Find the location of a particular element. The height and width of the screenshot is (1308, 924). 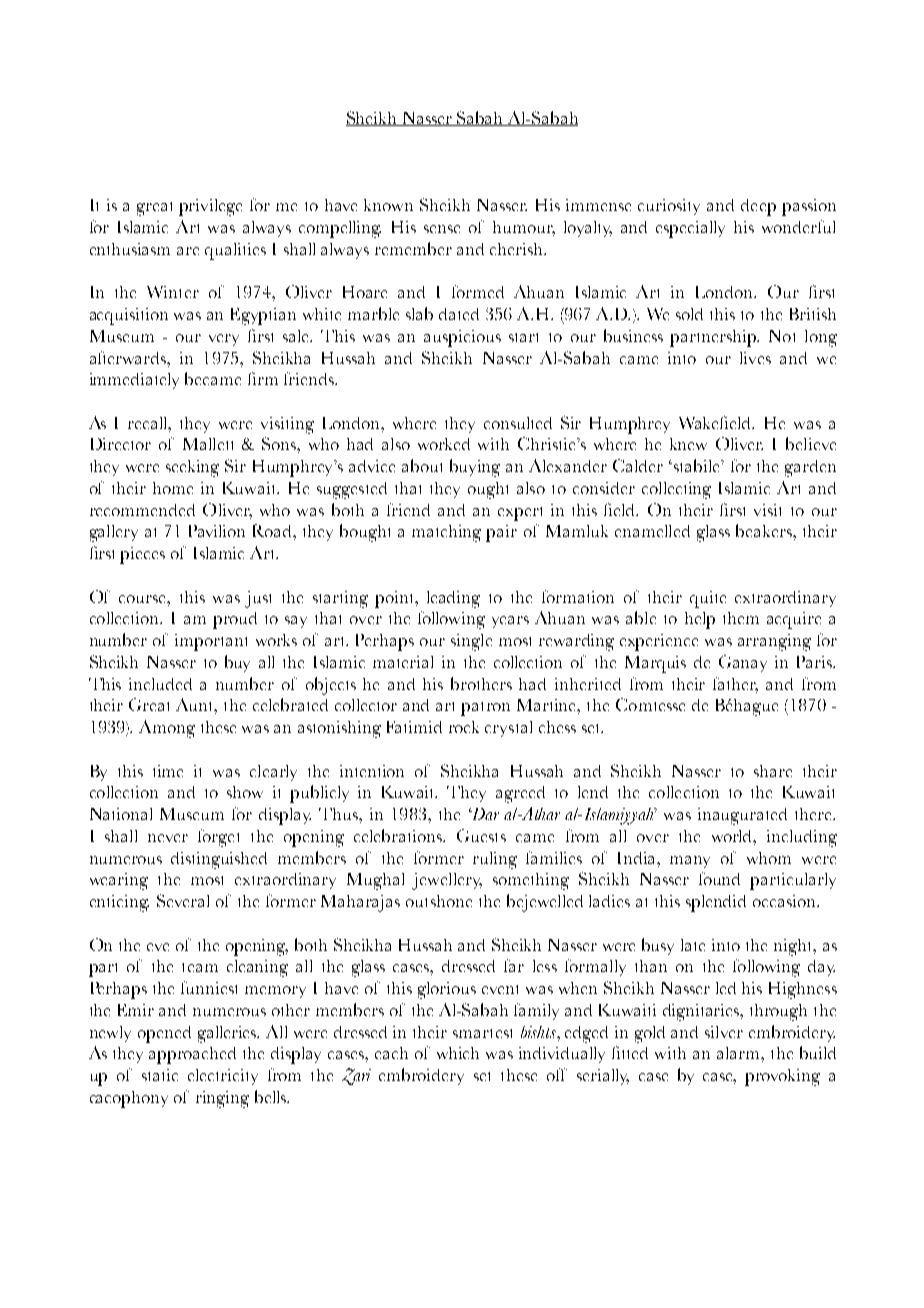

matching is located at coordinates (446, 533).
